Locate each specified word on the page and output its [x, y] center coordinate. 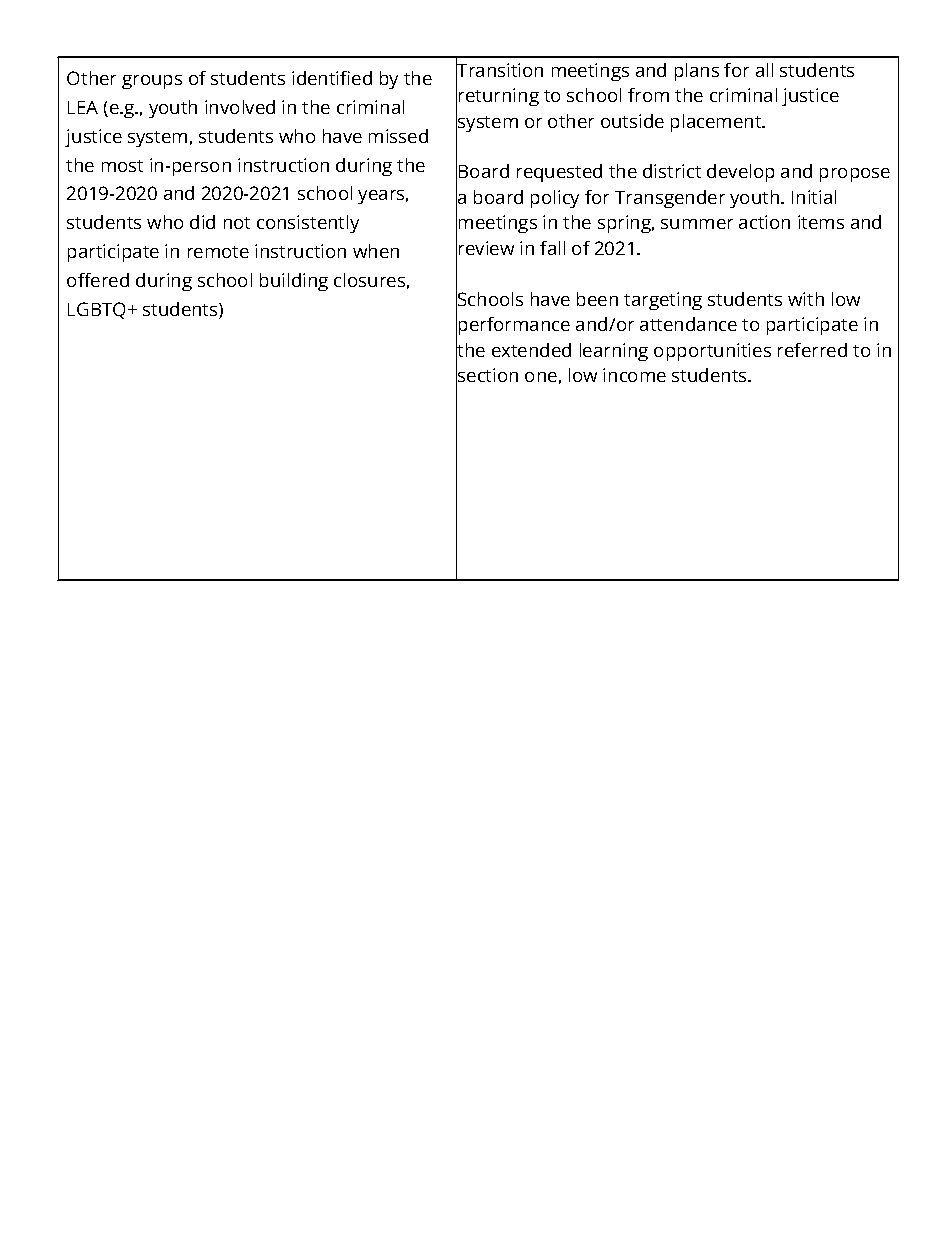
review [486, 248]
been [597, 299]
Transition [499, 70]
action [764, 222]
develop [740, 173]
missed [398, 136]
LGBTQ [96, 310]
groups [152, 82]
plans [697, 72]
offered [98, 280]
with [806, 299]
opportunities [712, 352]
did [202, 222]
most [122, 166]
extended [531, 350]
